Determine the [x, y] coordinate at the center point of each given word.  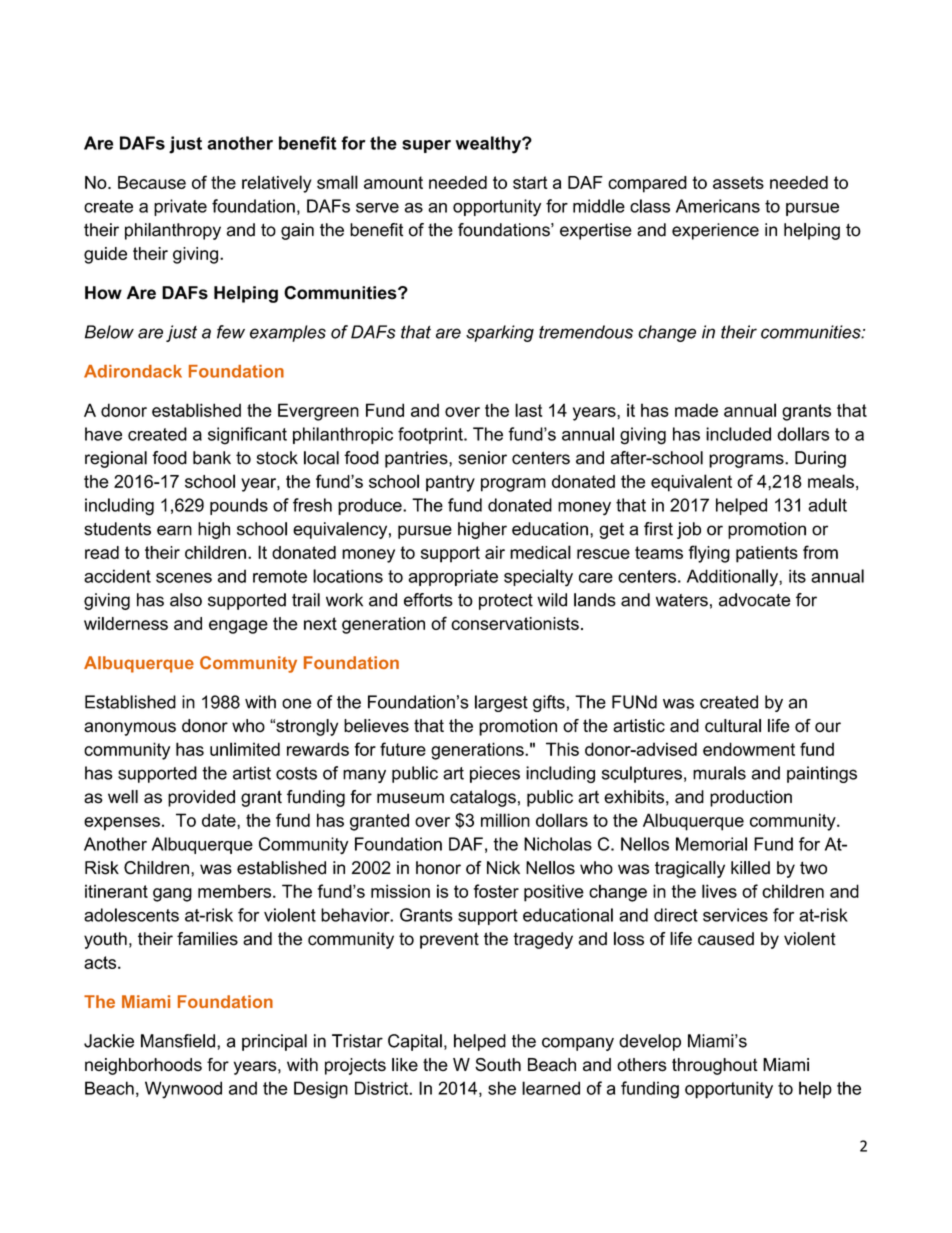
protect [506, 602]
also [186, 600]
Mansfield [178, 1041]
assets [738, 182]
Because [152, 182]
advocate [755, 600]
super [426, 146]
